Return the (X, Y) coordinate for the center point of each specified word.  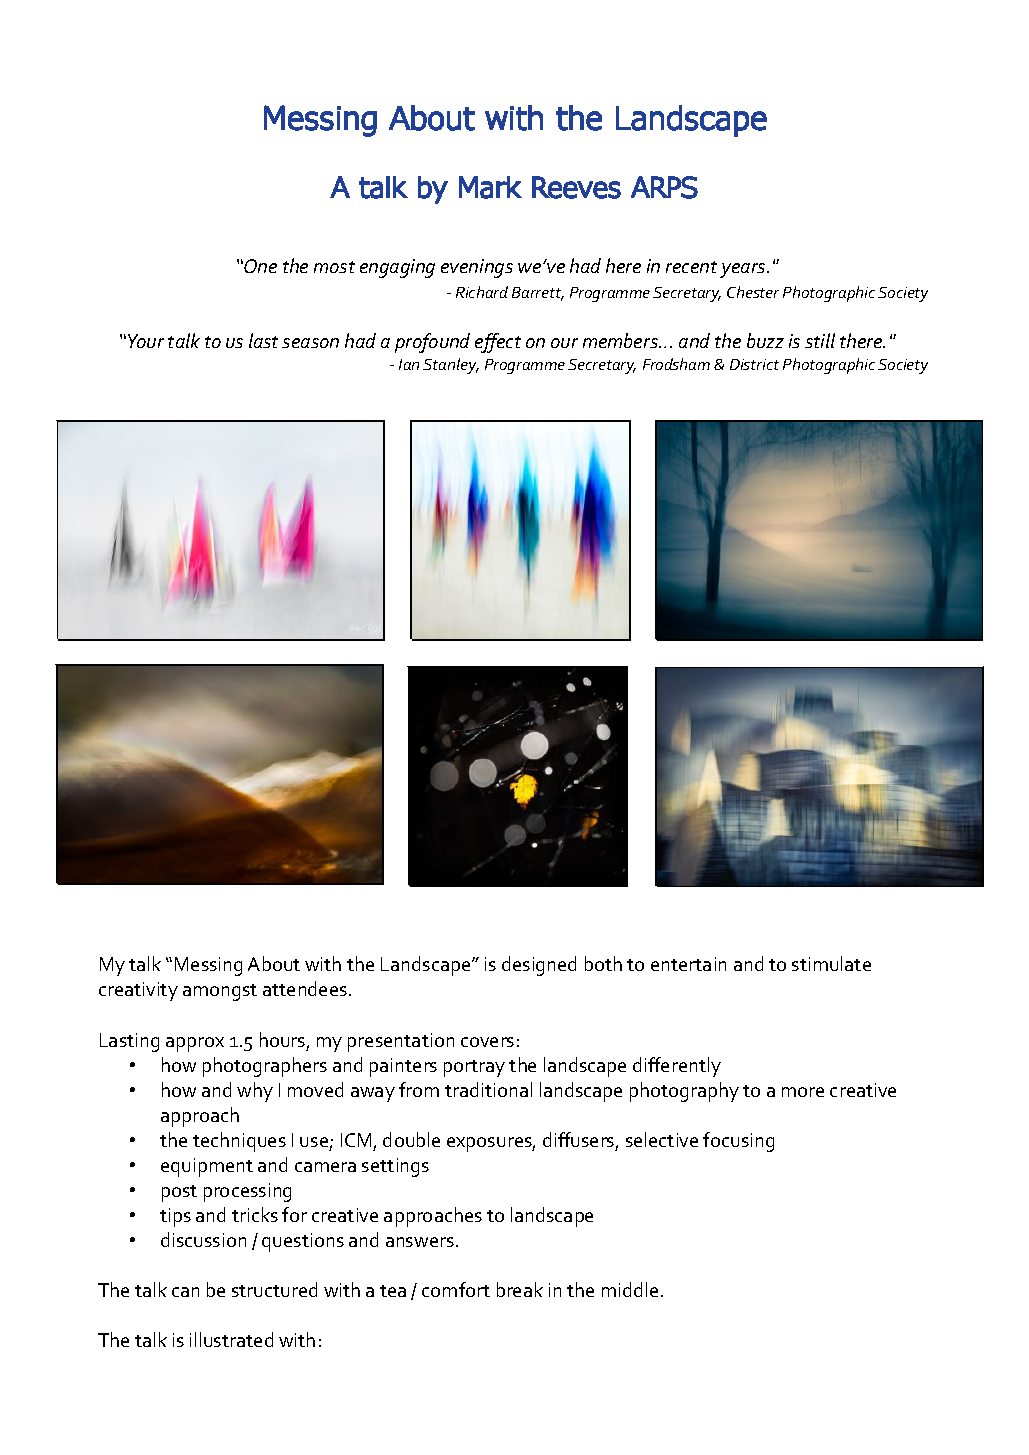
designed (539, 966)
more (803, 1092)
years (744, 270)
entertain (688, 964)
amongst (220, 992)
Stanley (451, 366)
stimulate (831, 963)
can (185, 1292)
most (334, 267)
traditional (488, 1089)
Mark (490, 187)
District (754, 364)
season (310, 343)
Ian (409, 364)
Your (146, 341)
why (255, 1092)
